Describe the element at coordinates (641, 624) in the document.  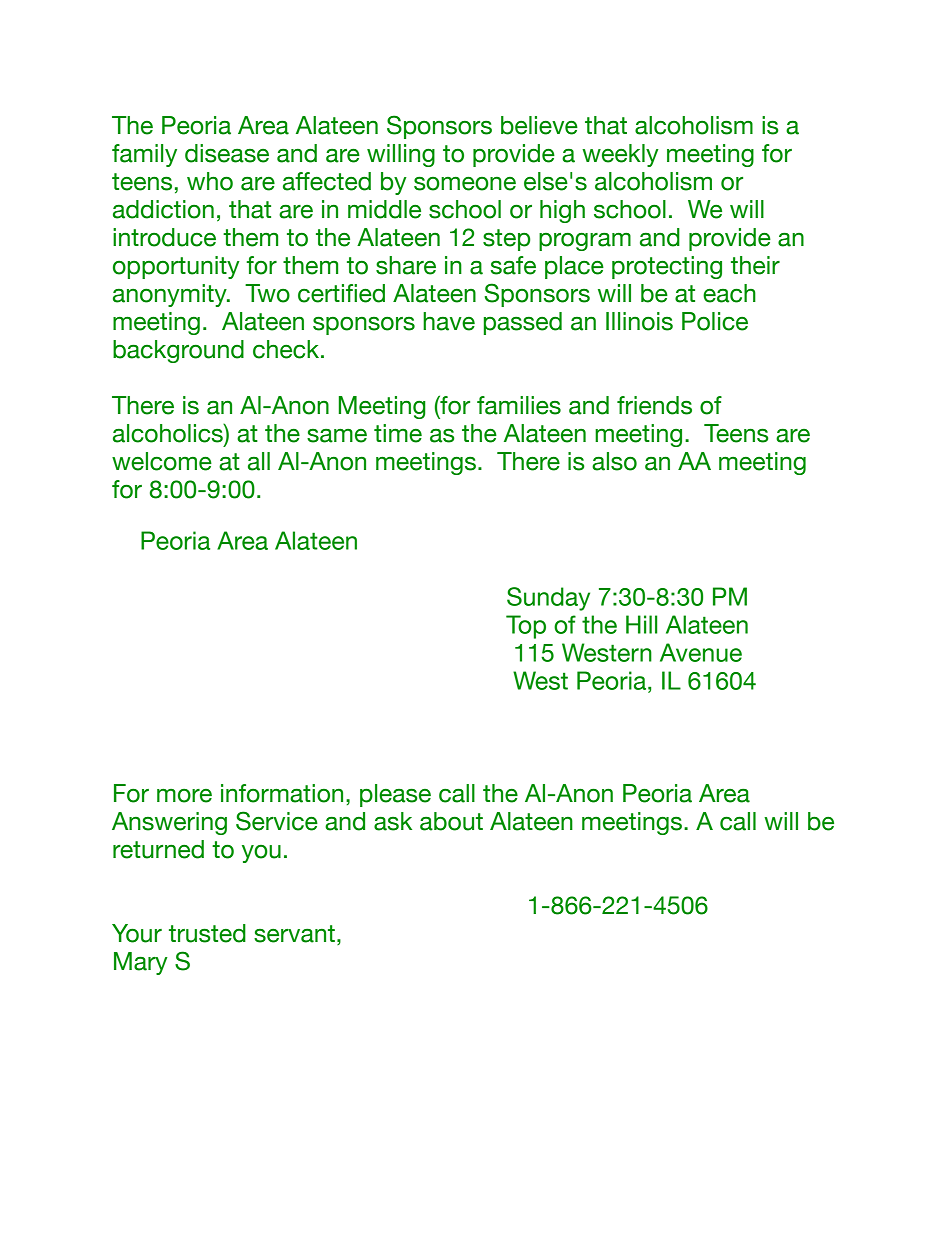
I see `Hill` at that location.
